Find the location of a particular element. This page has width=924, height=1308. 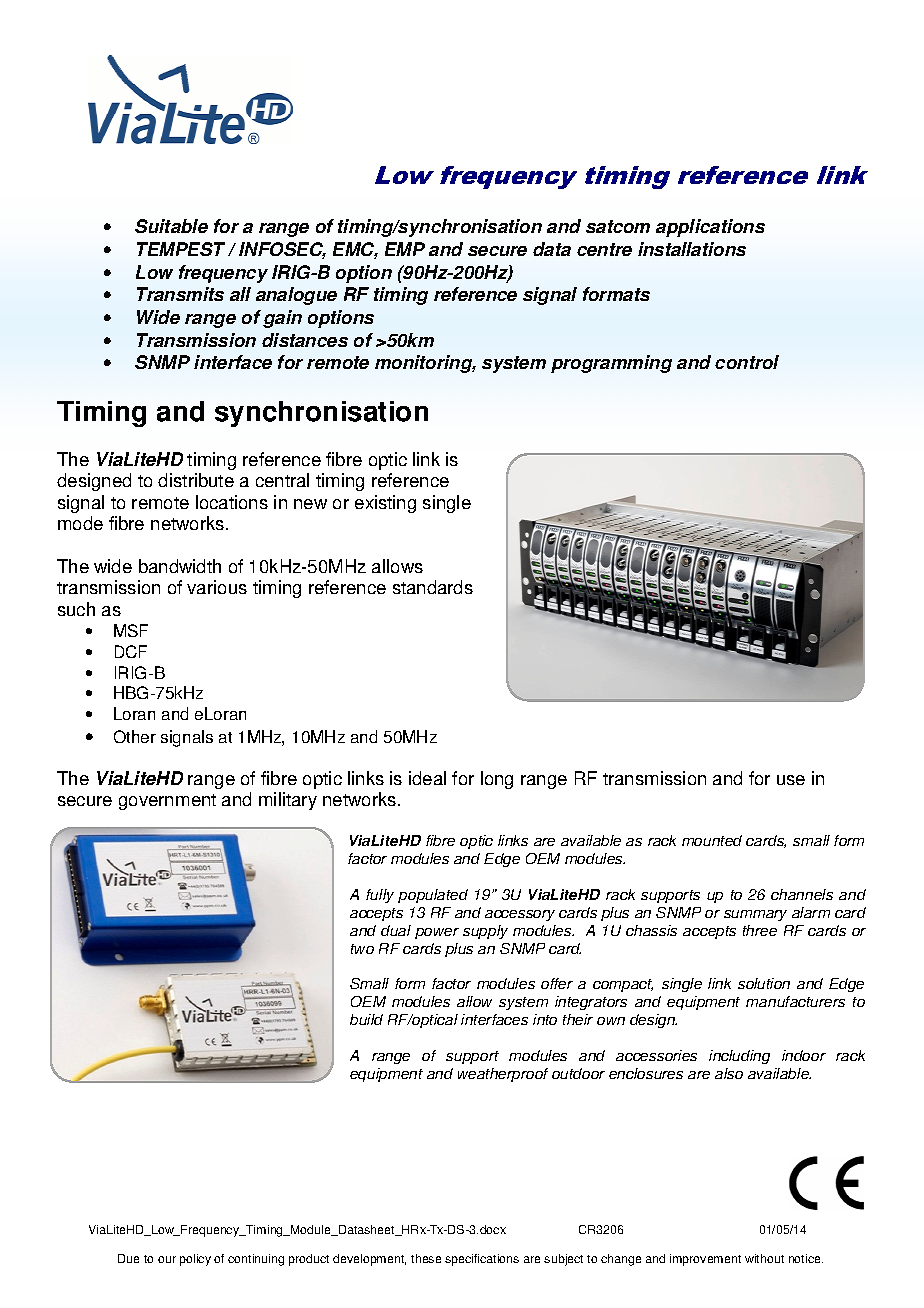

Suitable is located at coordinates (171, 226).
